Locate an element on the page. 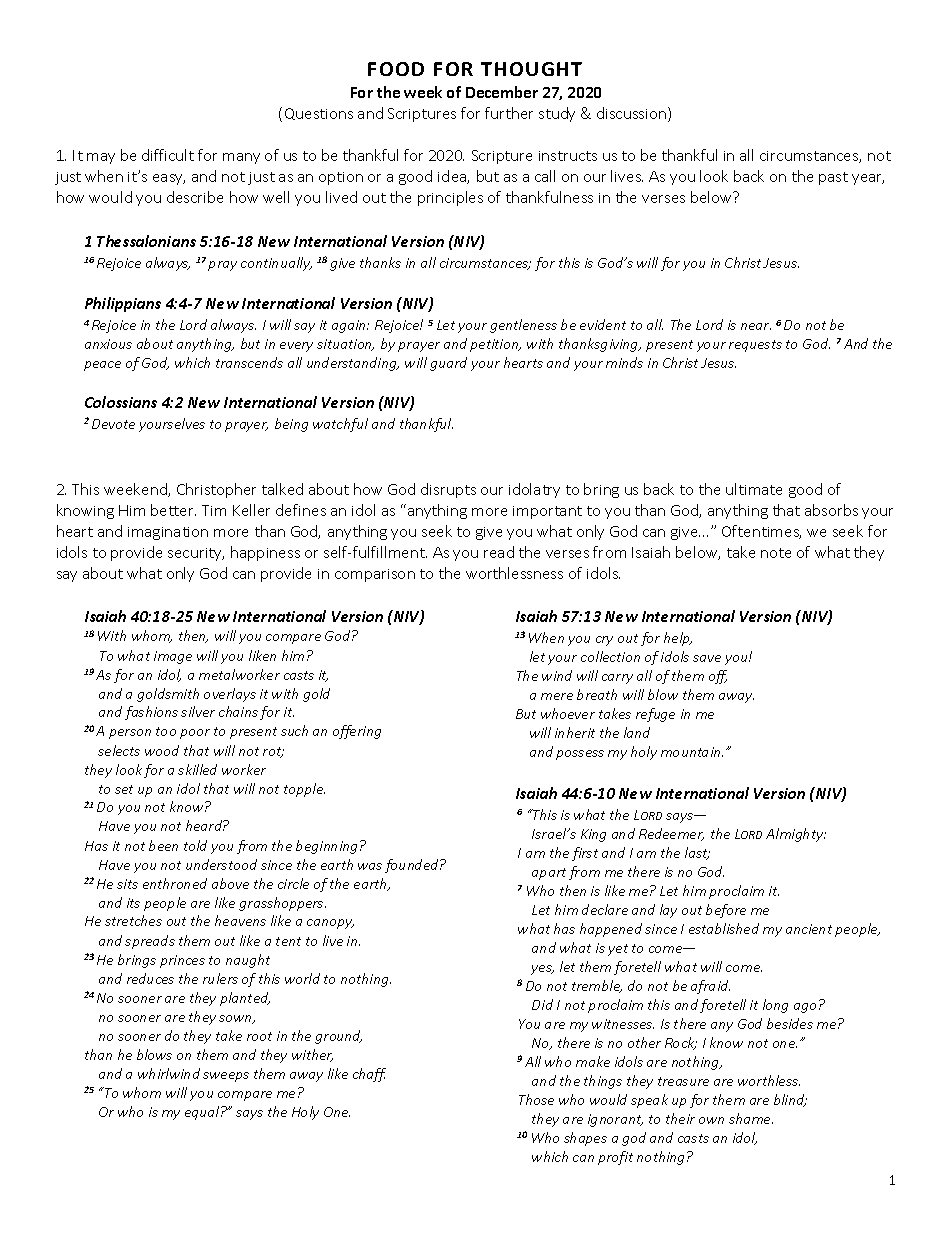 Image resolution: width=952 pixels, height=1233 pixels. note is located at coordinates (776, 553).
